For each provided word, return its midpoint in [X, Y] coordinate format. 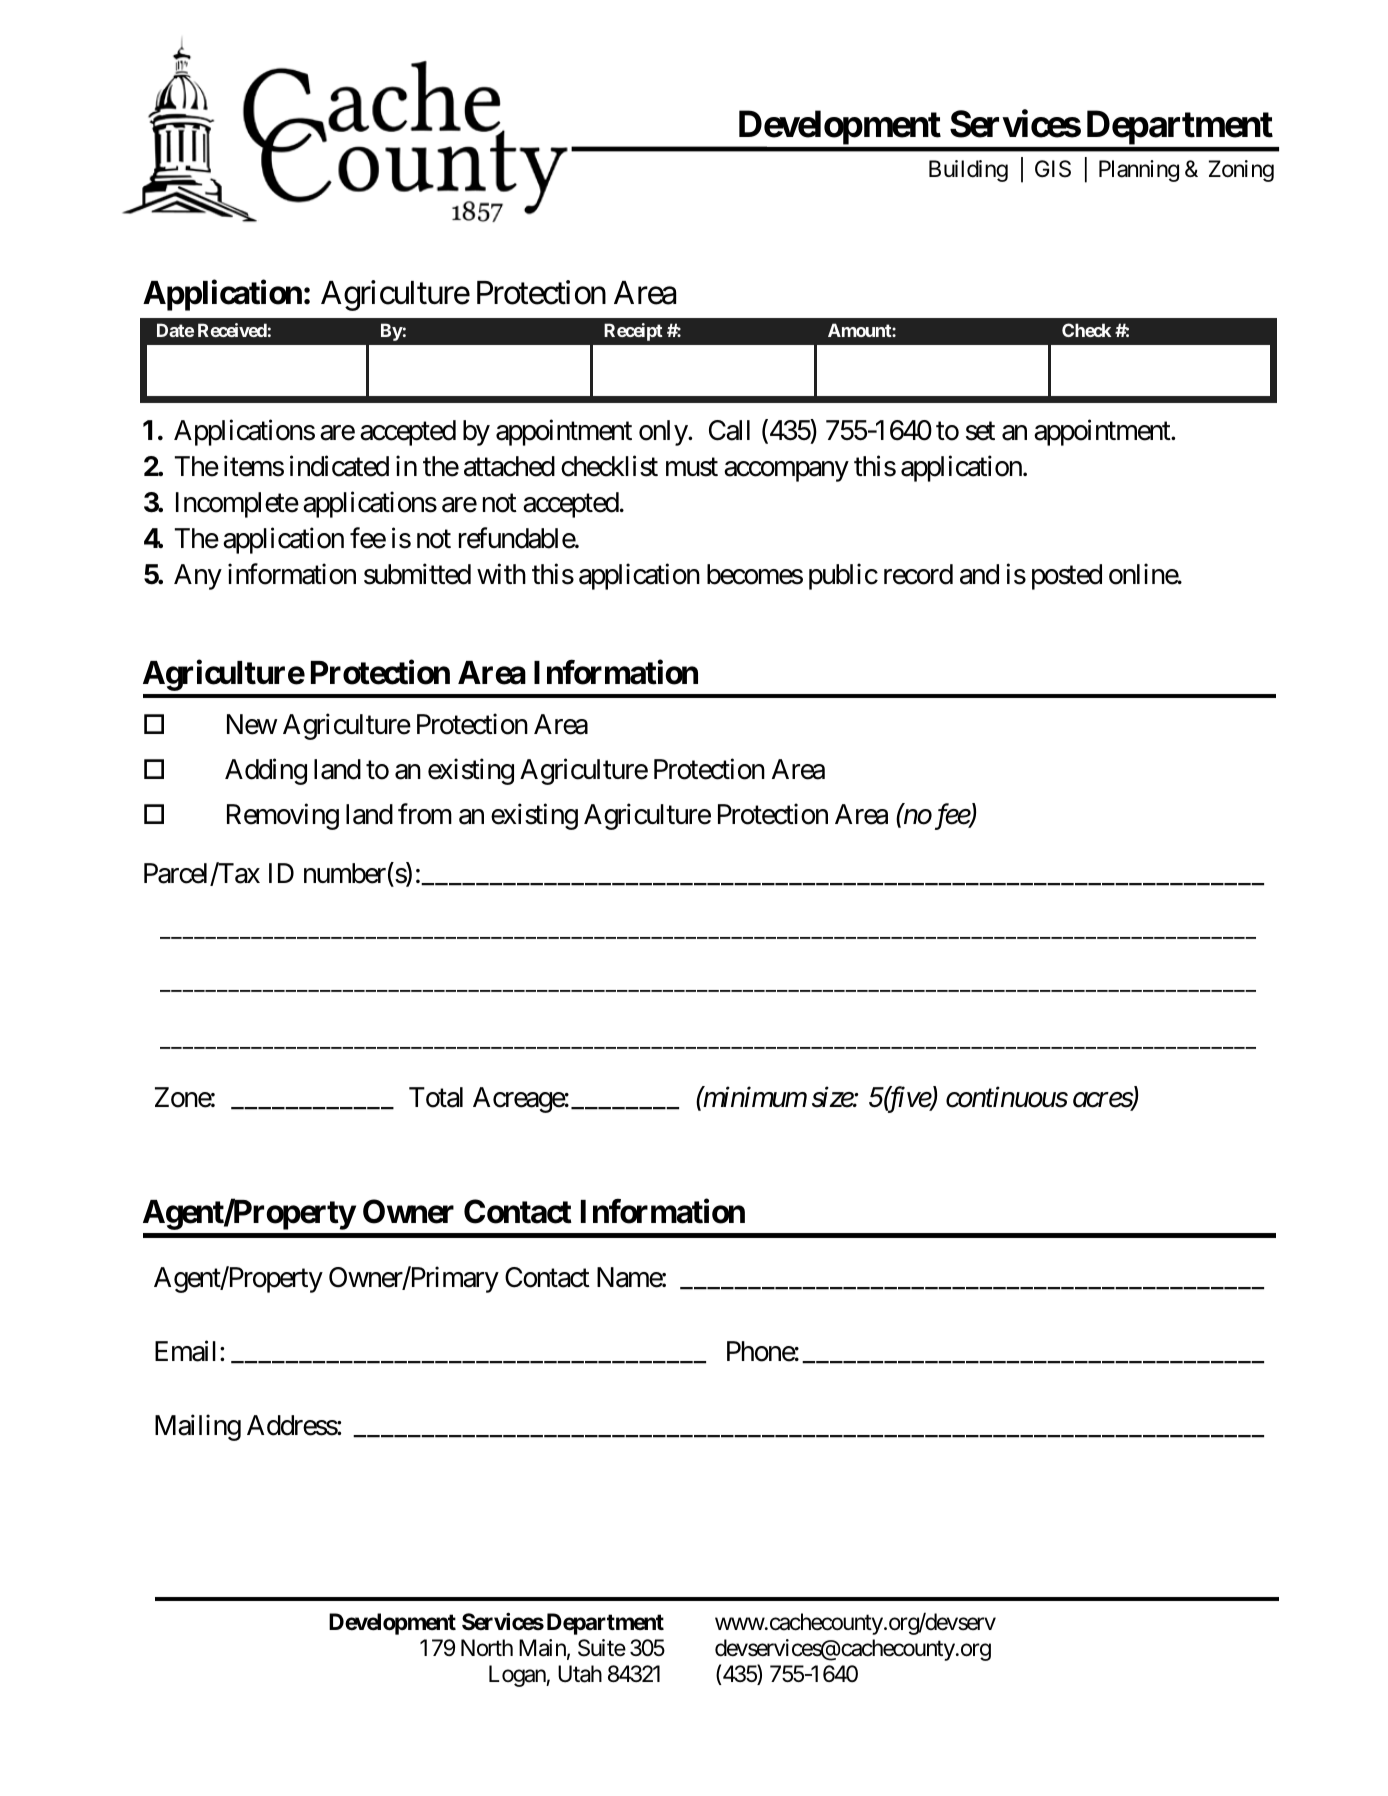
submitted [417, 574]
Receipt [633, 332]
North [487, 1648]
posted [1067, 577]
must [692, 468]
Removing [283, 816]
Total [436, 1097]
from [425, 814]
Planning [1139, 171]
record [918, 574]
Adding [266, 772]
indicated [339, 466]
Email [185, 1351]
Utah [580, 1674]
